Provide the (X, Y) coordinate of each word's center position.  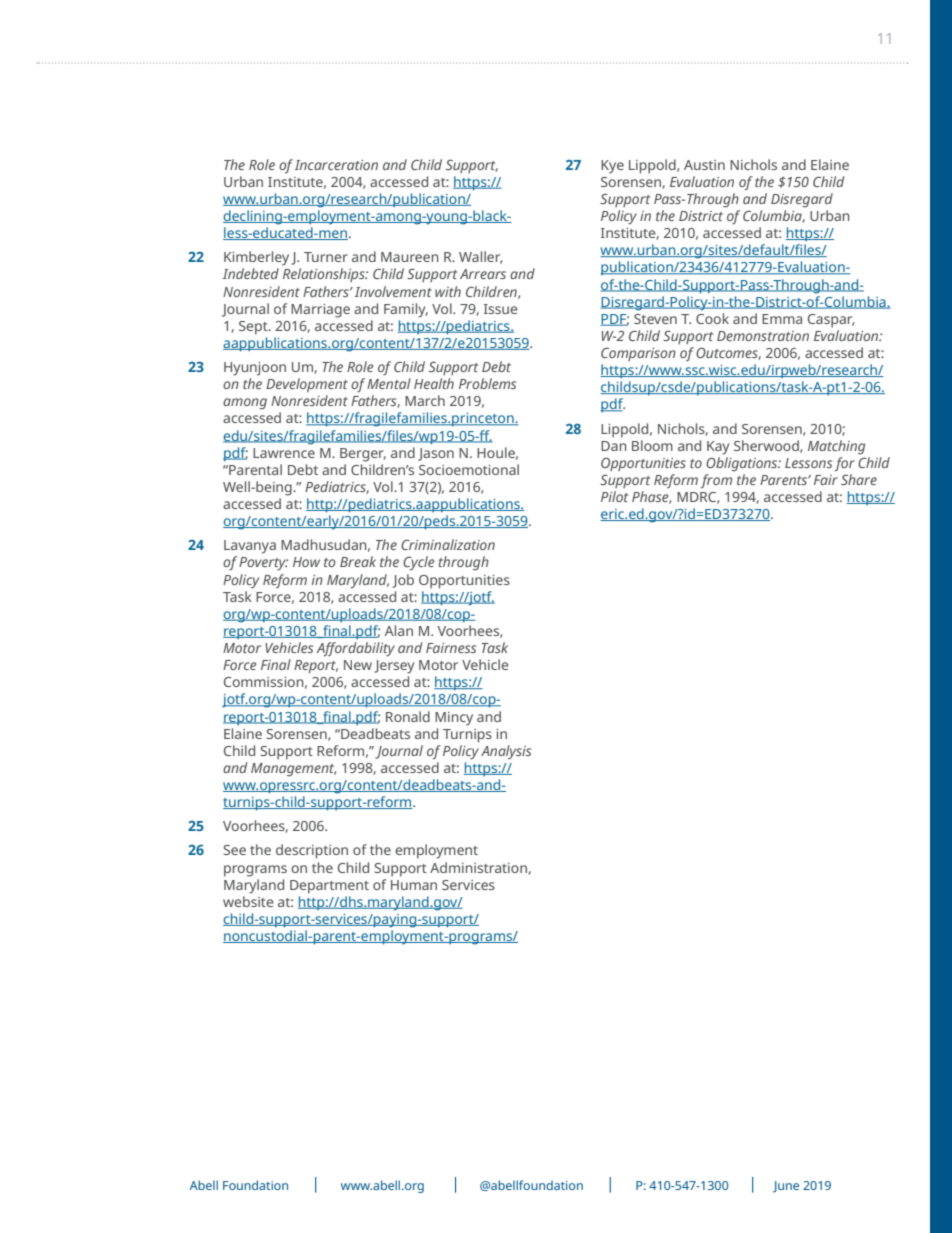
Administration (479, 868)
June (786, 1187)
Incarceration (336, 165)
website (248, 901)
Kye (612, 167)
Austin (704, 165)
